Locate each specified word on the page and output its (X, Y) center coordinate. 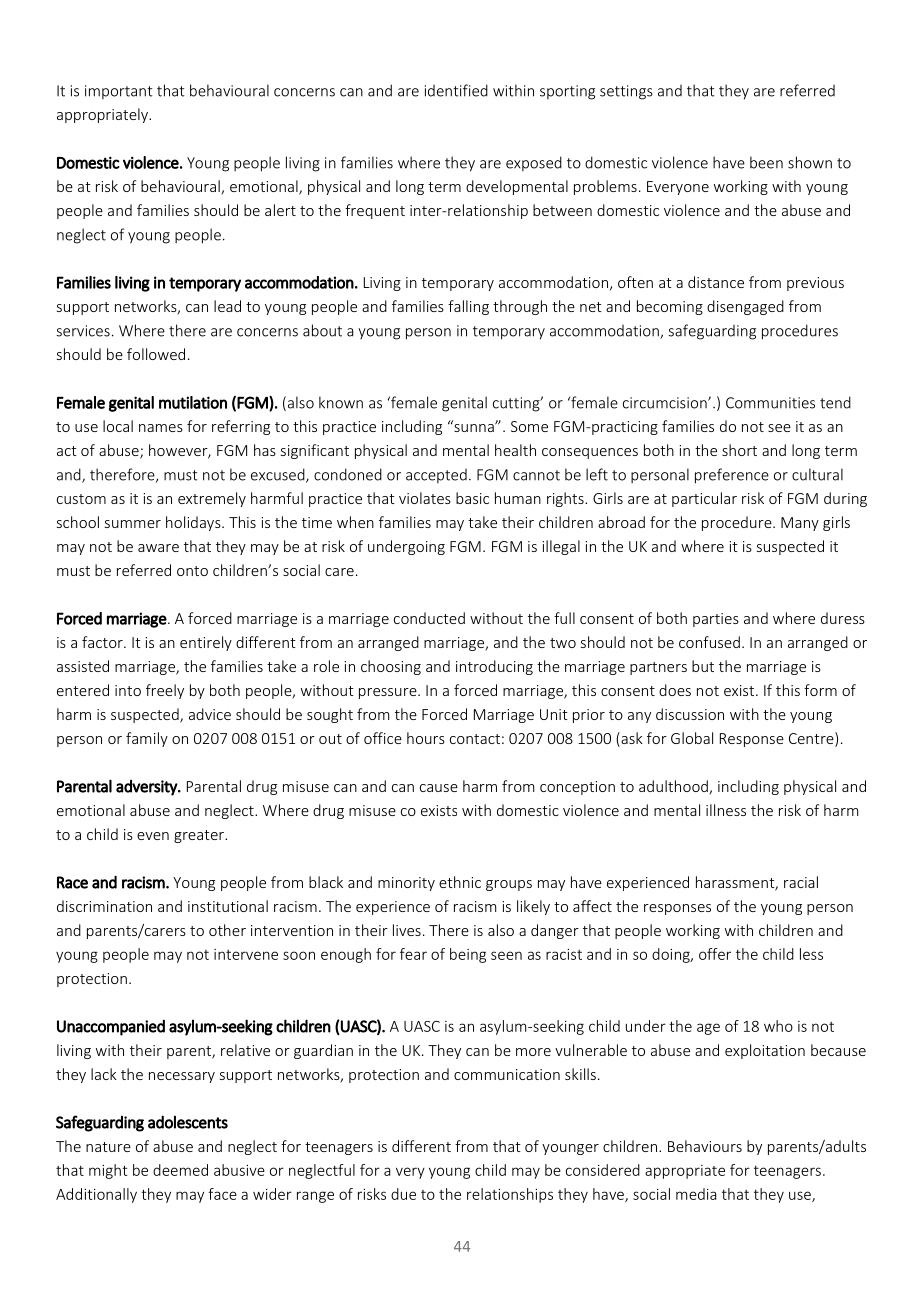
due (403, 1194)
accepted (436, 476)
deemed (180, 1170)
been (766, 162)
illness (726, 810)
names (161, 428)
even (153, 836)
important (119, 92)
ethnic (460, 882)
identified (456, 90)
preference (732, 476)
